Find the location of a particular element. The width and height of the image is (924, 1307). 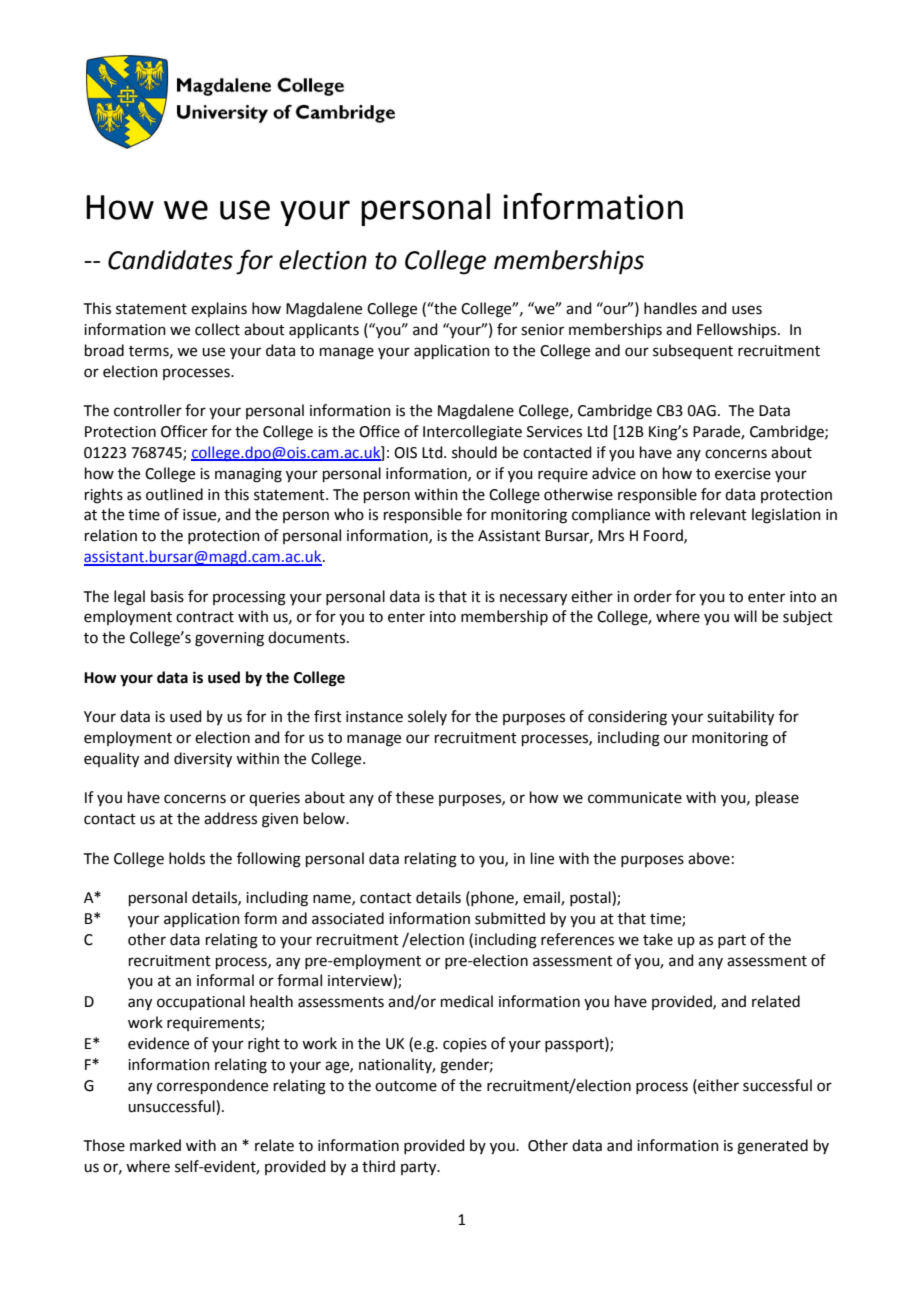

take is located at coordinates (658, 939).
